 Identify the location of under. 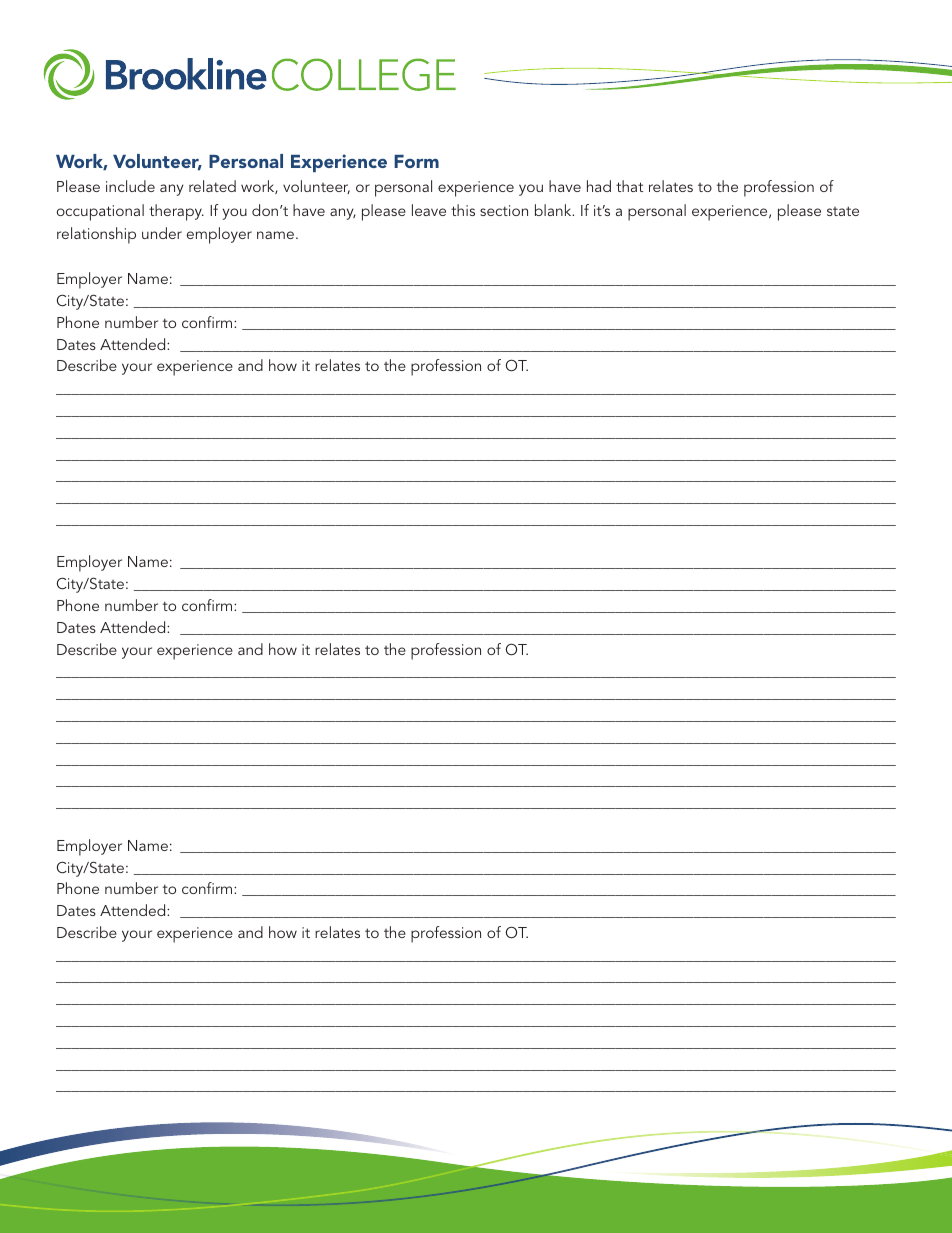
(162, 233).
